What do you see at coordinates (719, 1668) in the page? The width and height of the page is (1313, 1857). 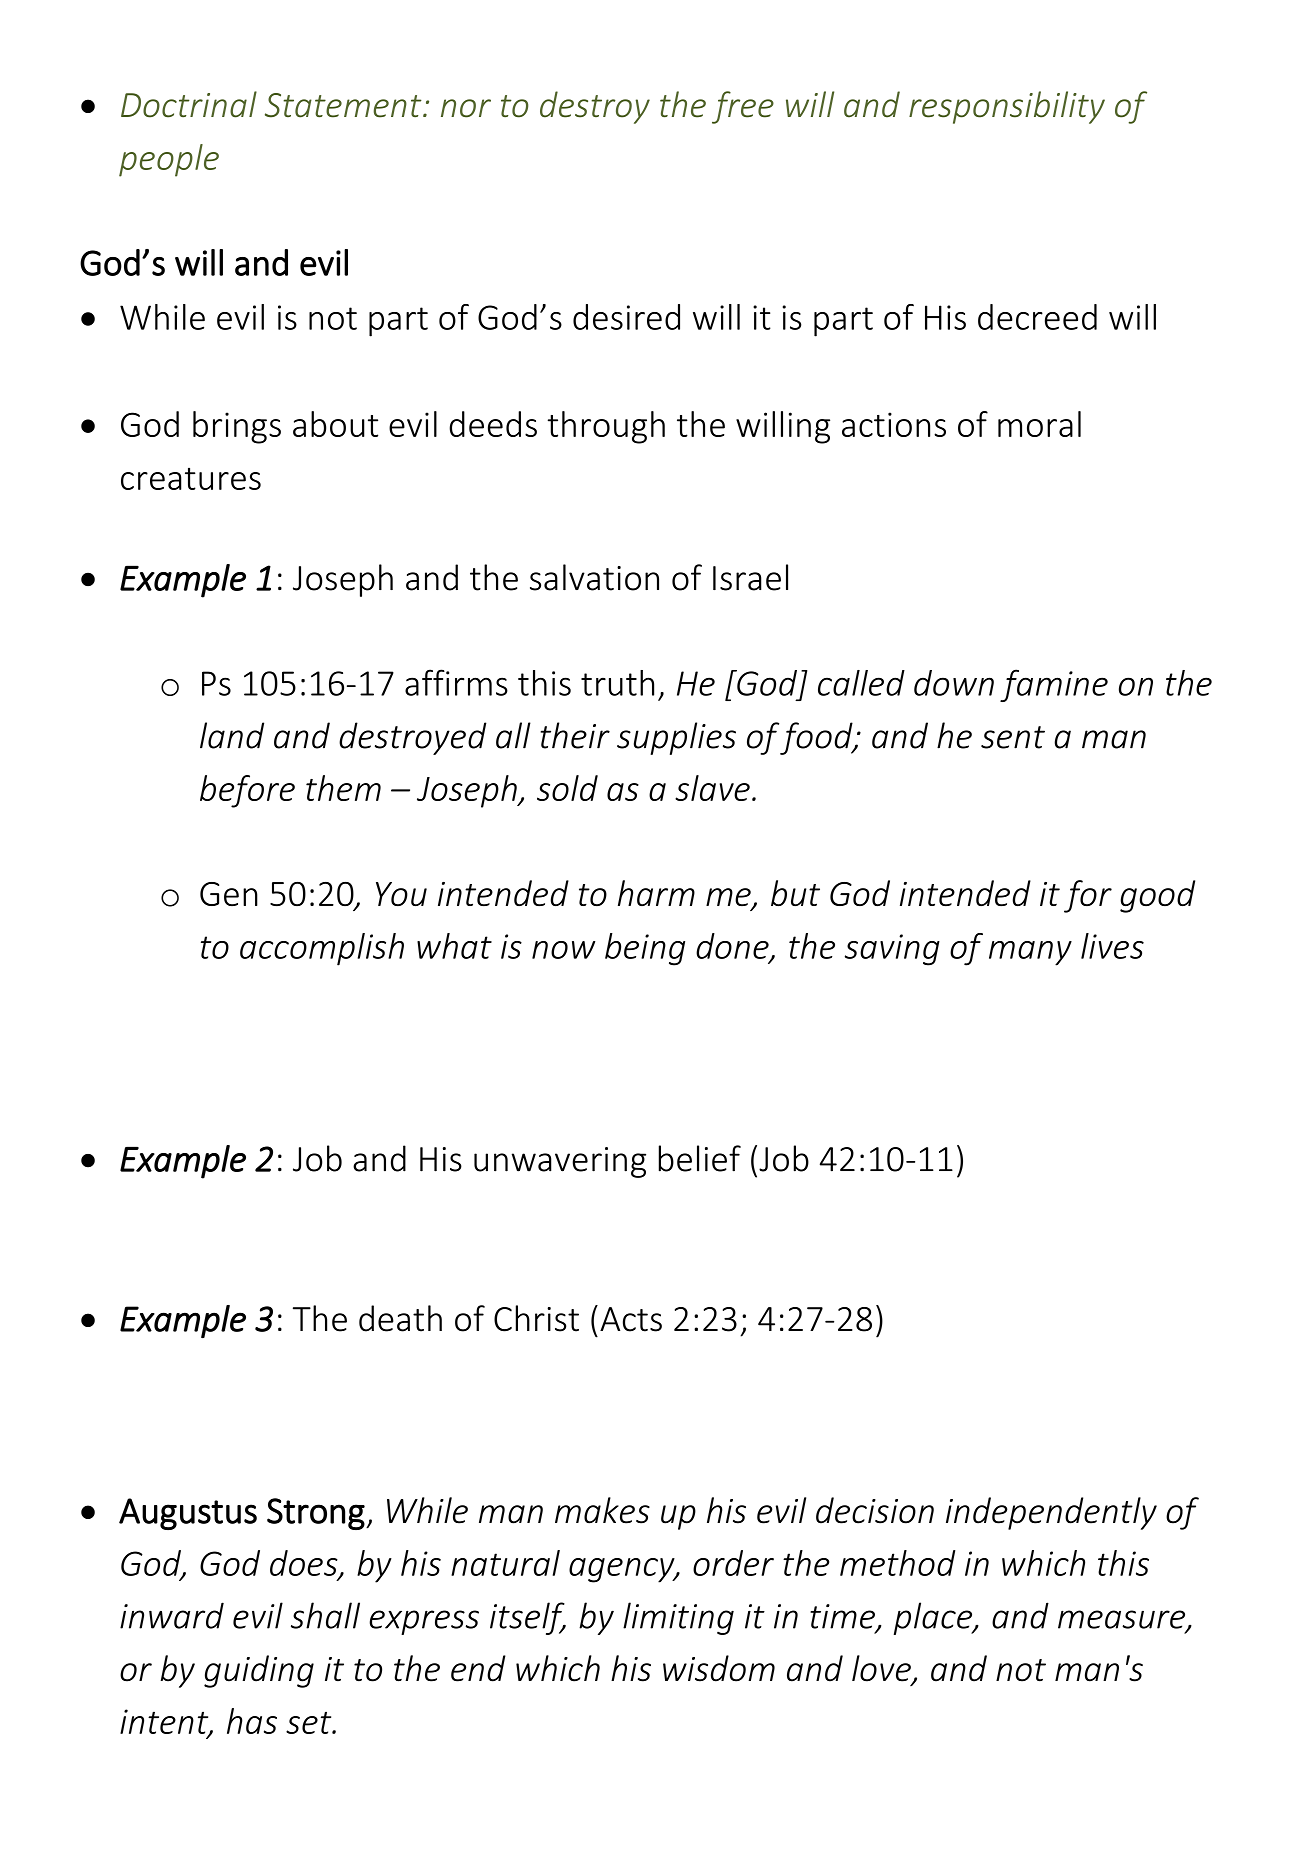 I see `wisdom` at bounding box center [719, 1668].
